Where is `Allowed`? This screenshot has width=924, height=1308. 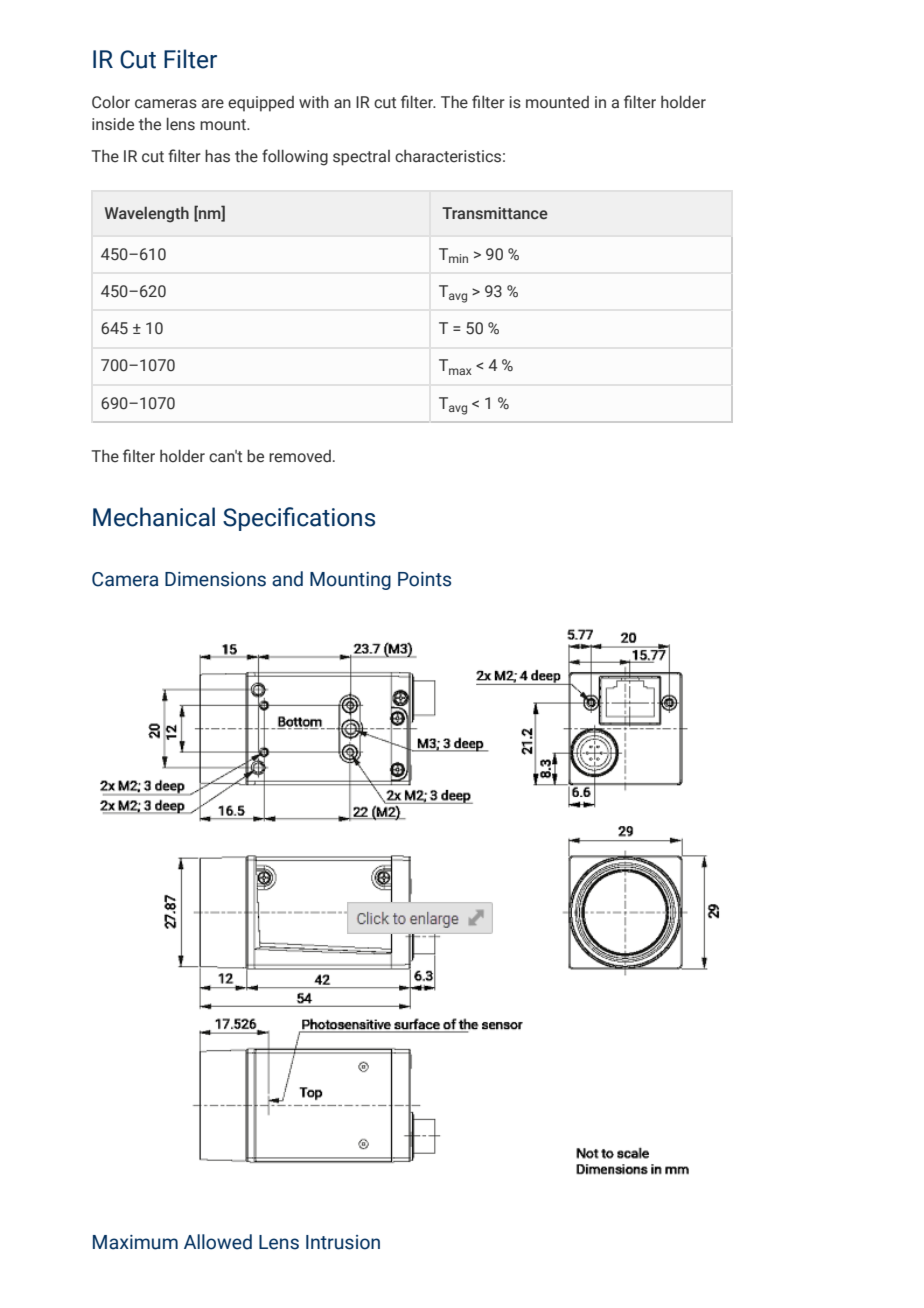
Allowed is located at coordinates (218, 1242).
